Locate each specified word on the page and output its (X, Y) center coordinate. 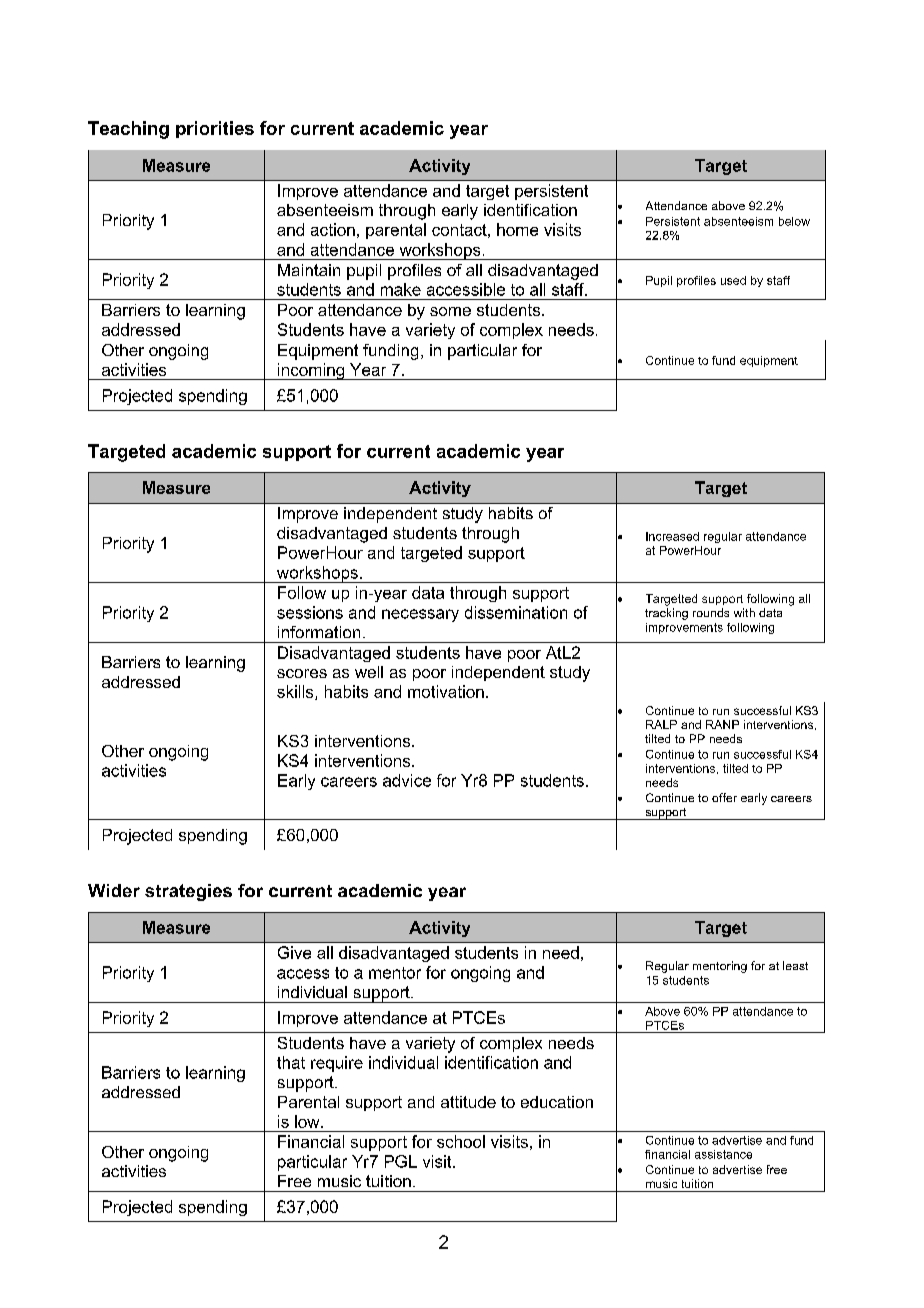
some (450, 311)
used (733, 280)
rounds (711, 612)
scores (302, 673)
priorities (215, 129)
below (794, 221)
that (291, 1062)
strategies (188, 892)
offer (724, 797)
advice (407, 780)
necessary (420, 615)
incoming (311, 371)
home (517, 229)
